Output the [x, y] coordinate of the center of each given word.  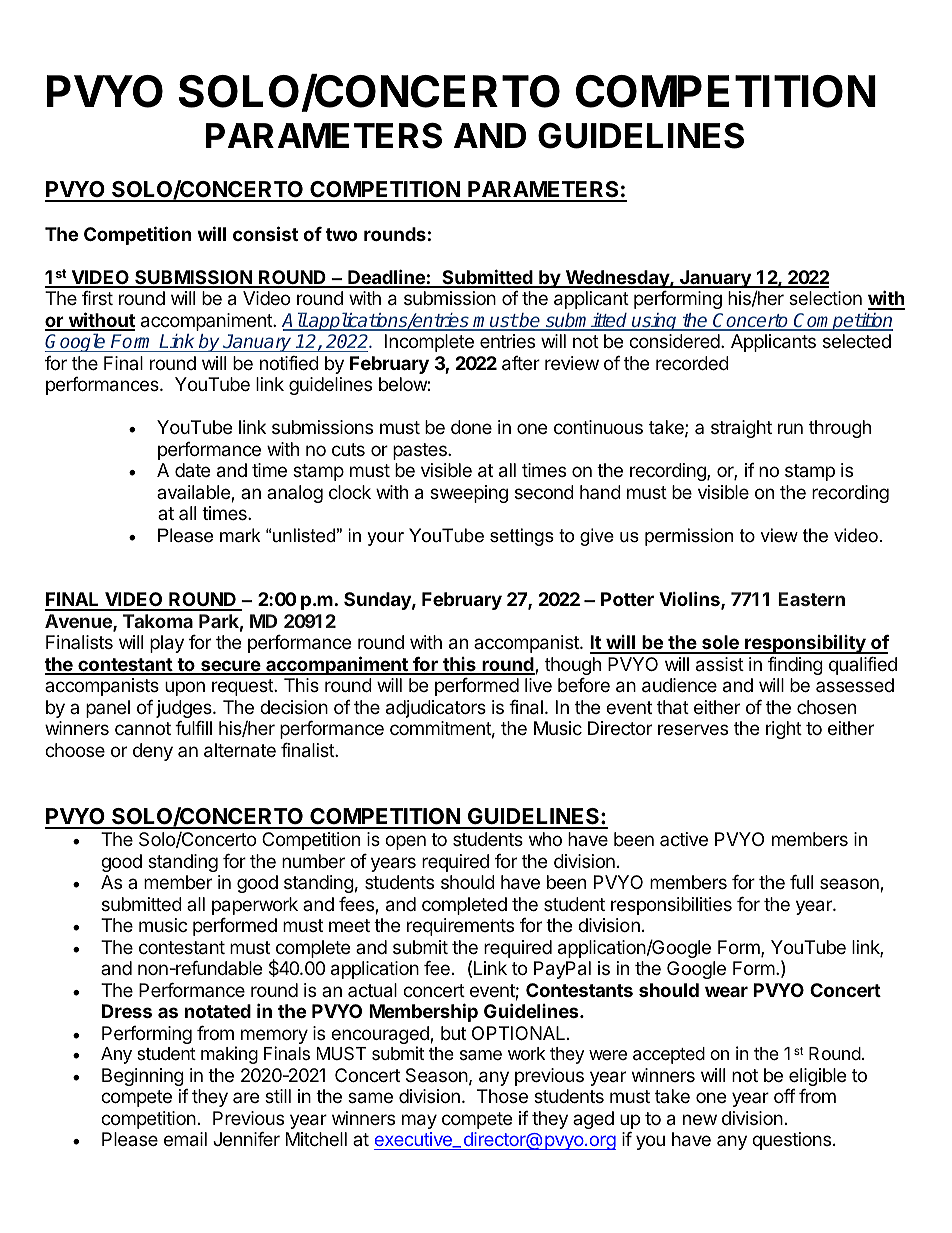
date [192, 470]
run [790, 428]
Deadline [386, 278]
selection [825, 298]
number [313, 861]
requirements [460, 927]
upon [185, 688]
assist [720, 664]
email [185, 1139]
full [801, 882]
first [97, 298]
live [538, 685]
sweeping [469, 494]
